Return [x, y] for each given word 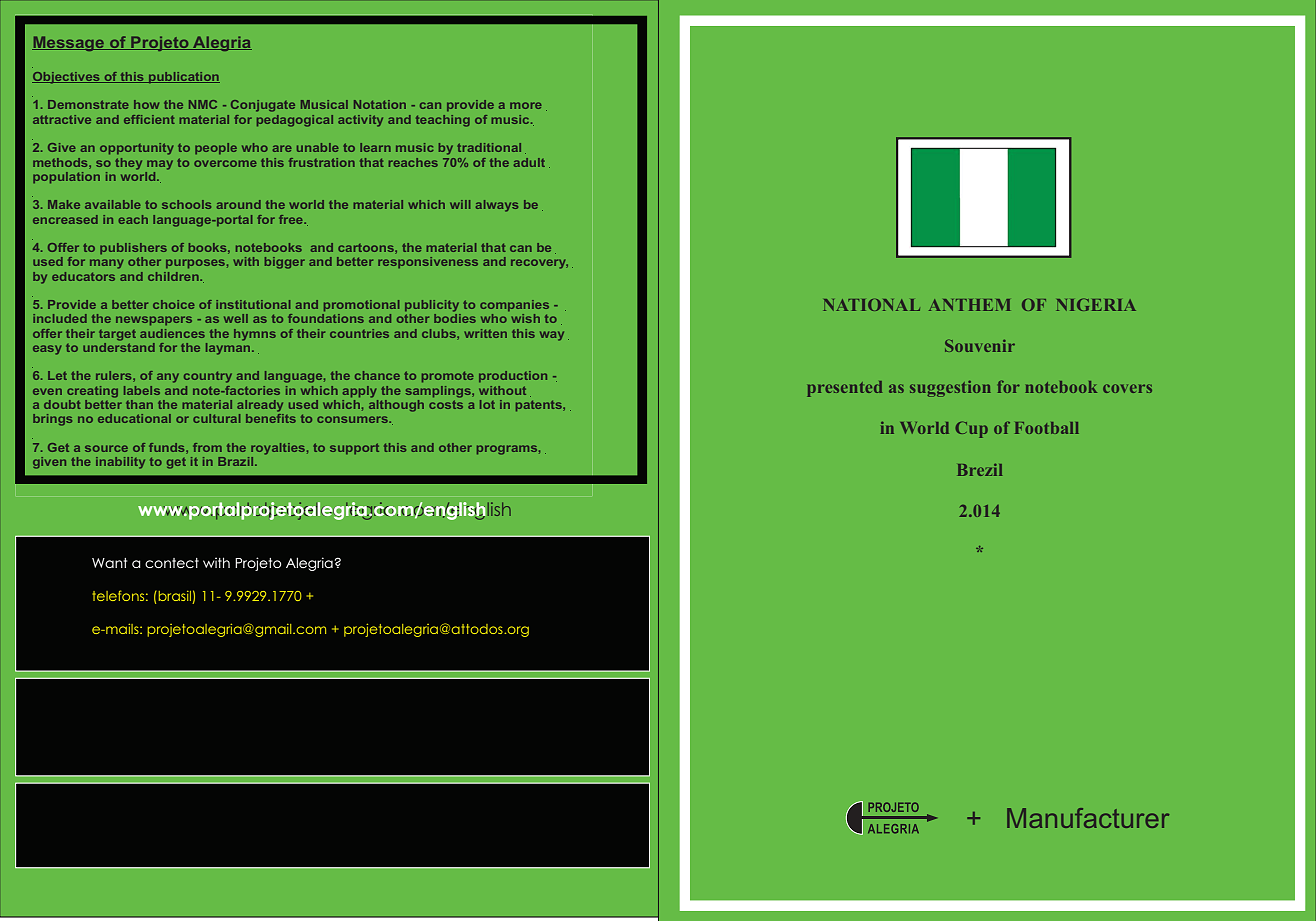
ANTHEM [969, 305]
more [526, 105]
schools [186, 204]
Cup [971, 429]
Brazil [237, 461]
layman [229, 347]
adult [529, 162]
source [106, 448]
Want [109, 563]
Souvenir [980, 346]
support [354, 448]
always [497, 206]
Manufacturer [1088, 818]
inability [120, 463]
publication [183, 77]
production [513, 376]
